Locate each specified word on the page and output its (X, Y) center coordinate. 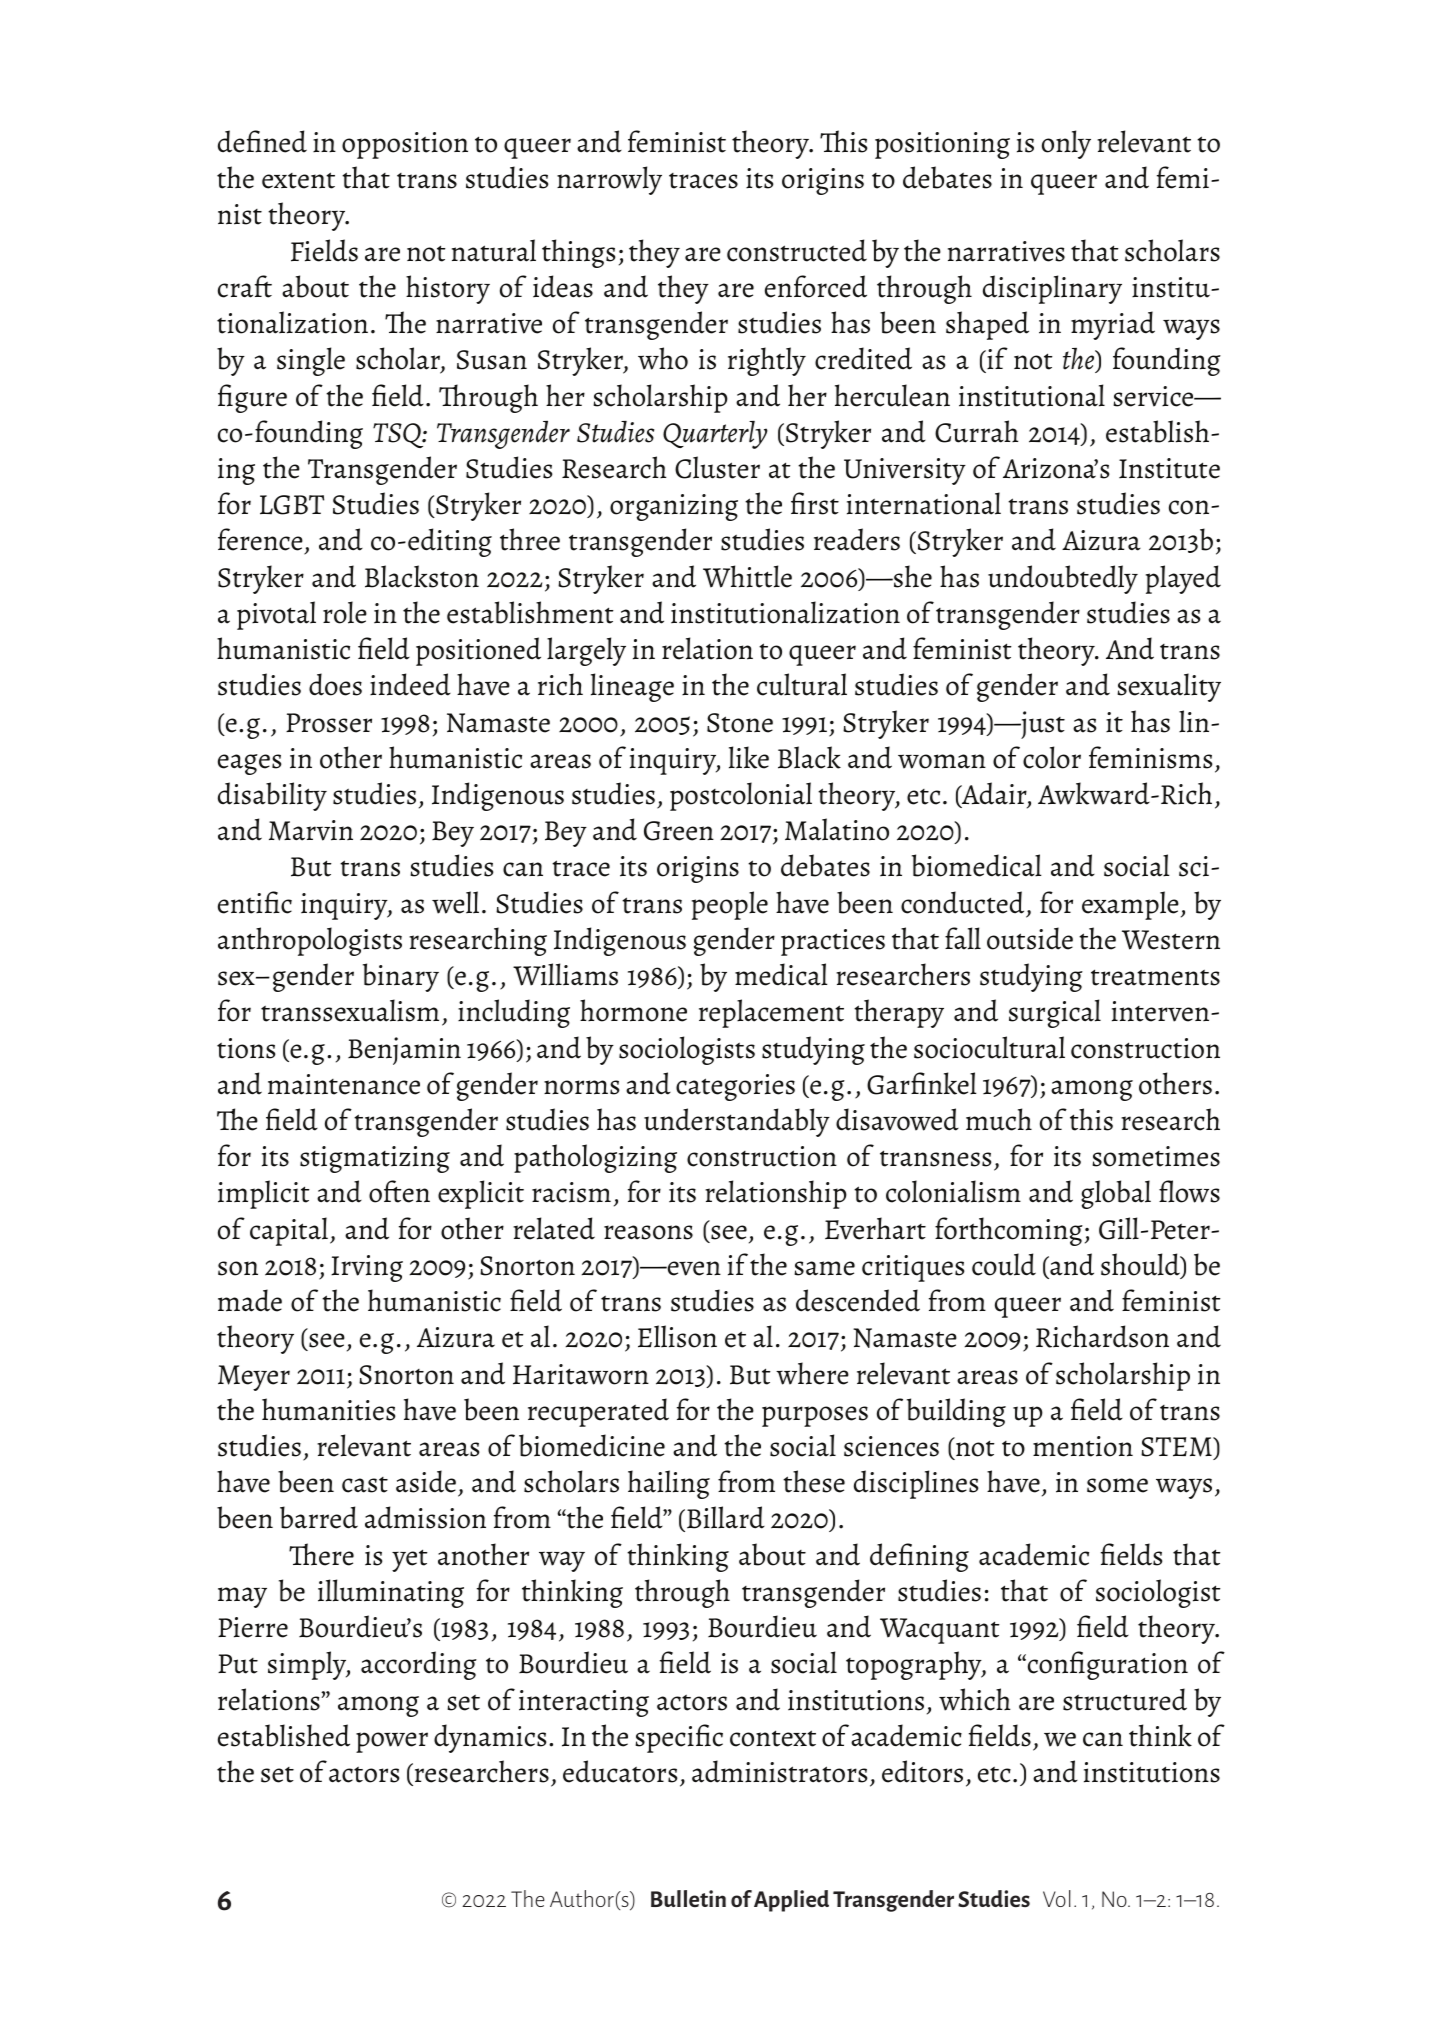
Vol (1057, 1898)
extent (298, 180)
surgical (1055, 1013)
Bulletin (688, 1898)
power (392, 1742)
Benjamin (404, 1051)
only (1066, 144)
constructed (797, 250)
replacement (771, 1013)
